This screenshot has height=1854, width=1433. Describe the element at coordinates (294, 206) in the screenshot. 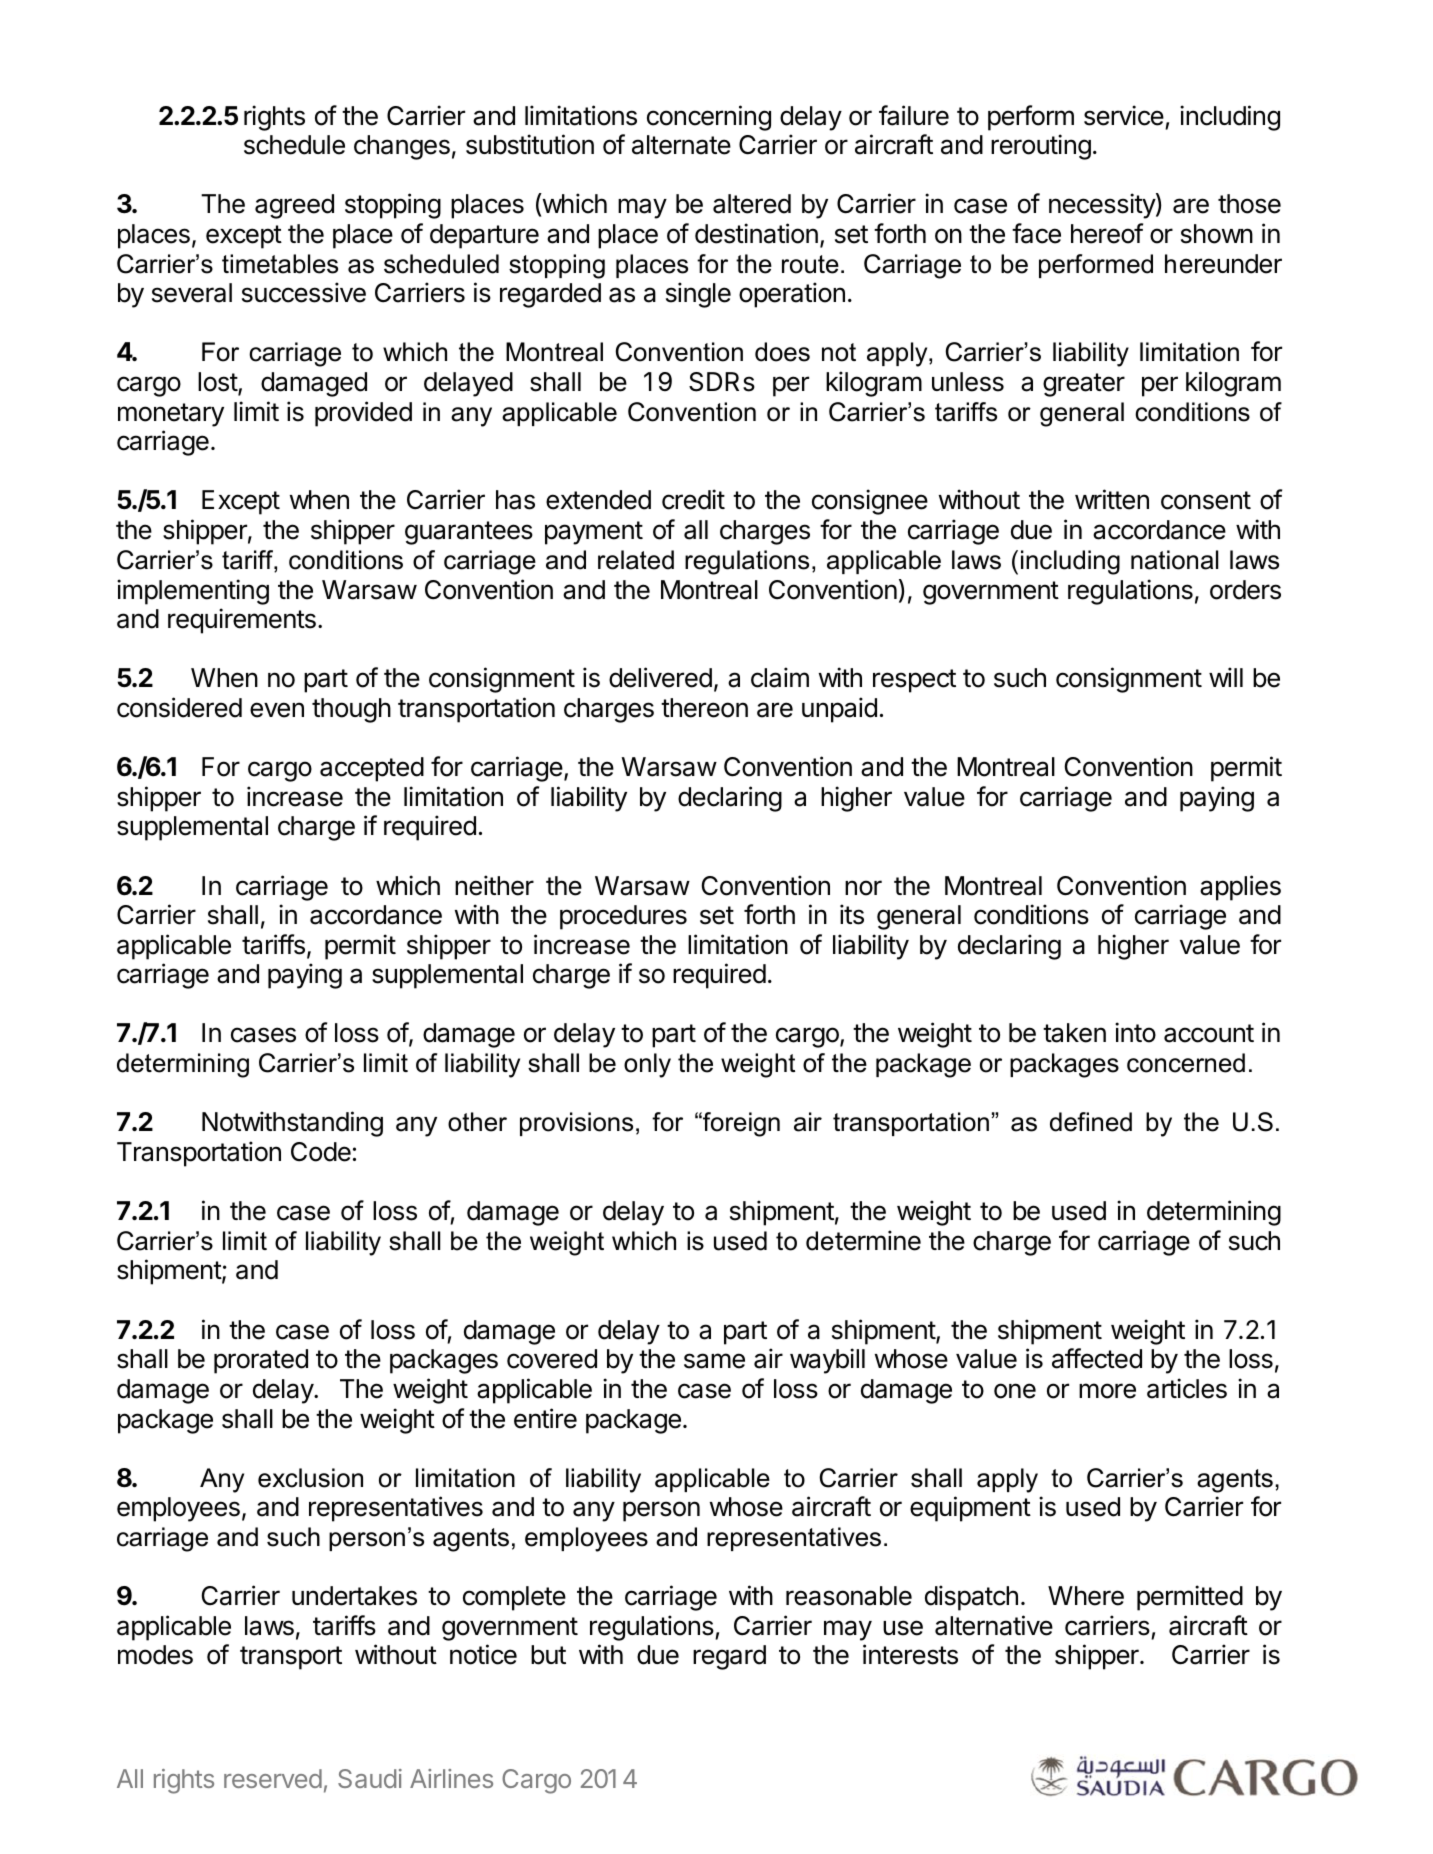

I see `agreed` at that location.
